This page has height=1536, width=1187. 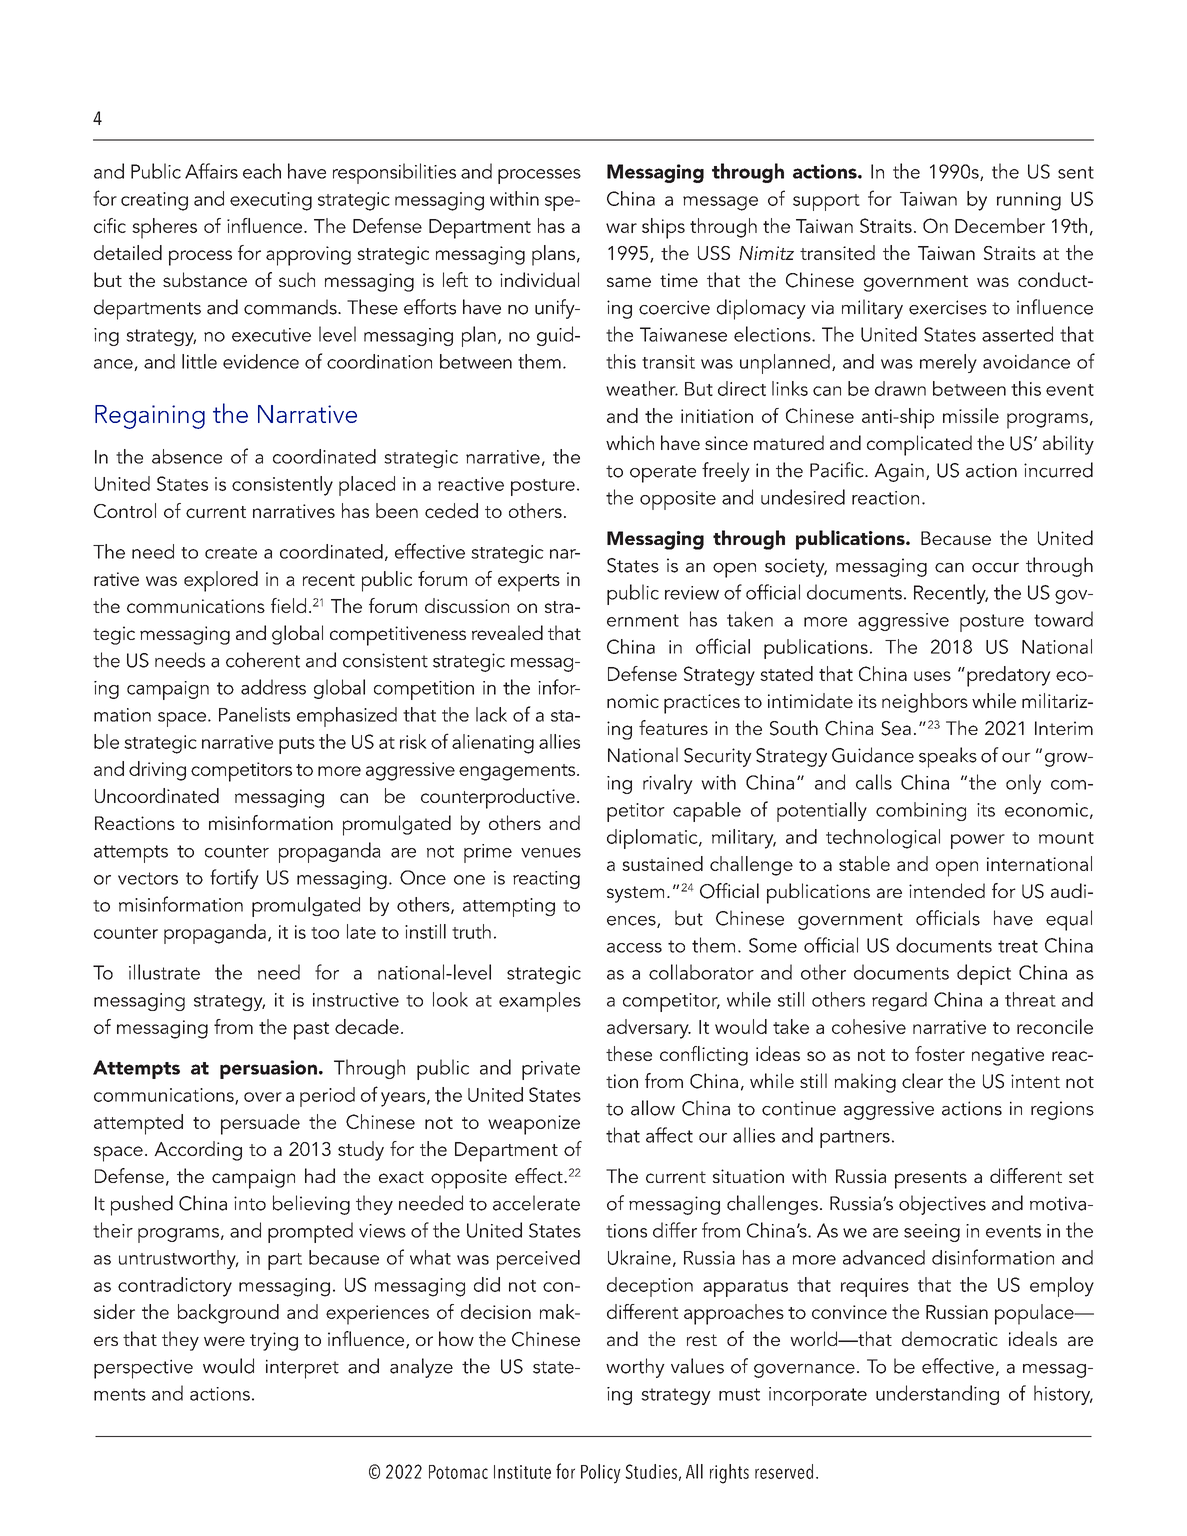 What do you see at coordinates (302, 1369) in the page?
I see `interpret` at bounding box center [302, 1369].
